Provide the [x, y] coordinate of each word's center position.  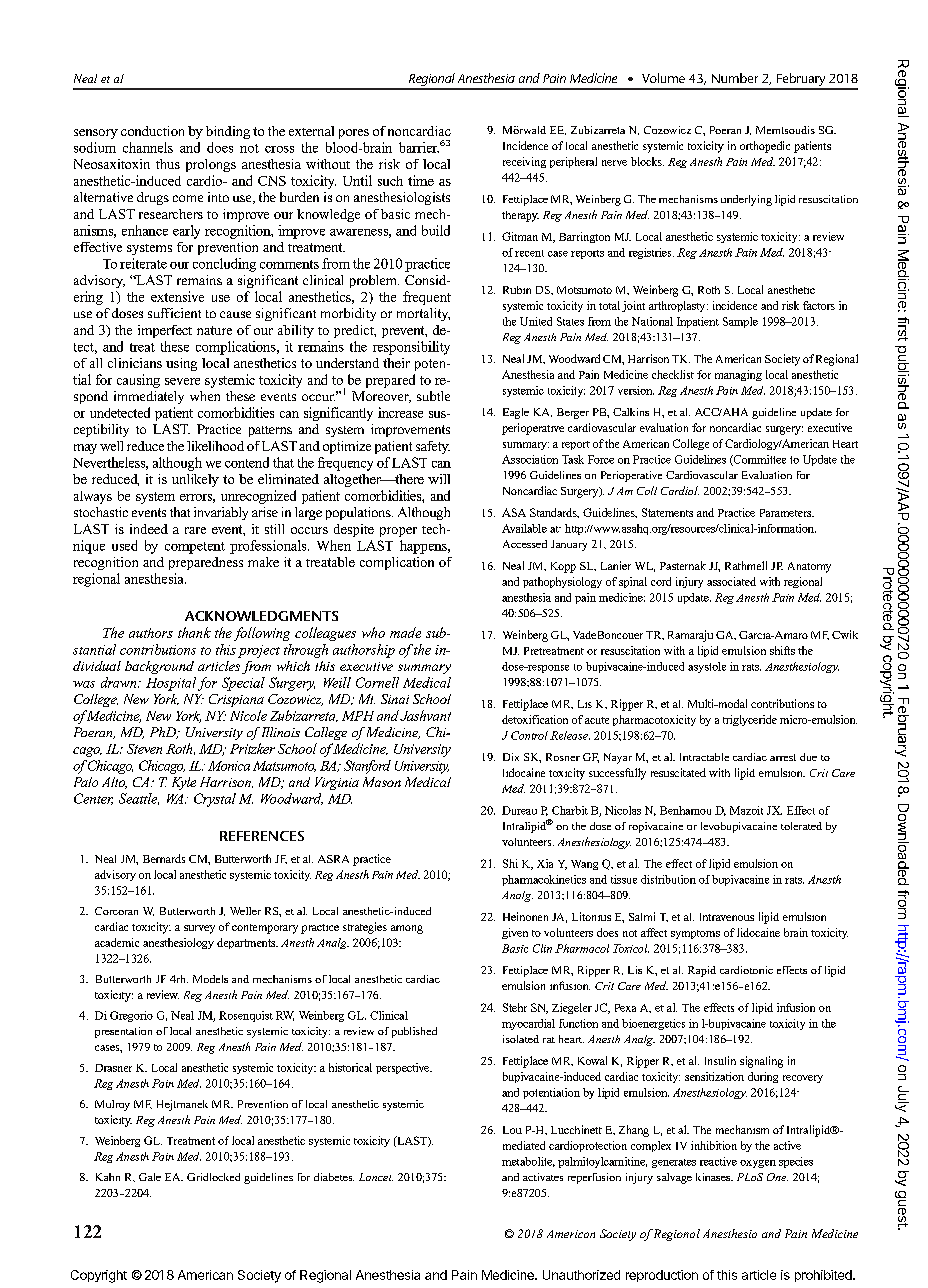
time [421, 180]
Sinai [395, 699]
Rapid [702, 971]
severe [182, 381]
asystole [707, 667]
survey [199, 929]
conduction [152, 131]
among [407, 929]
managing [738, 375]
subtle [433, 396]
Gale [150, 1177]
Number [735, 78]
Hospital [171, 684]
